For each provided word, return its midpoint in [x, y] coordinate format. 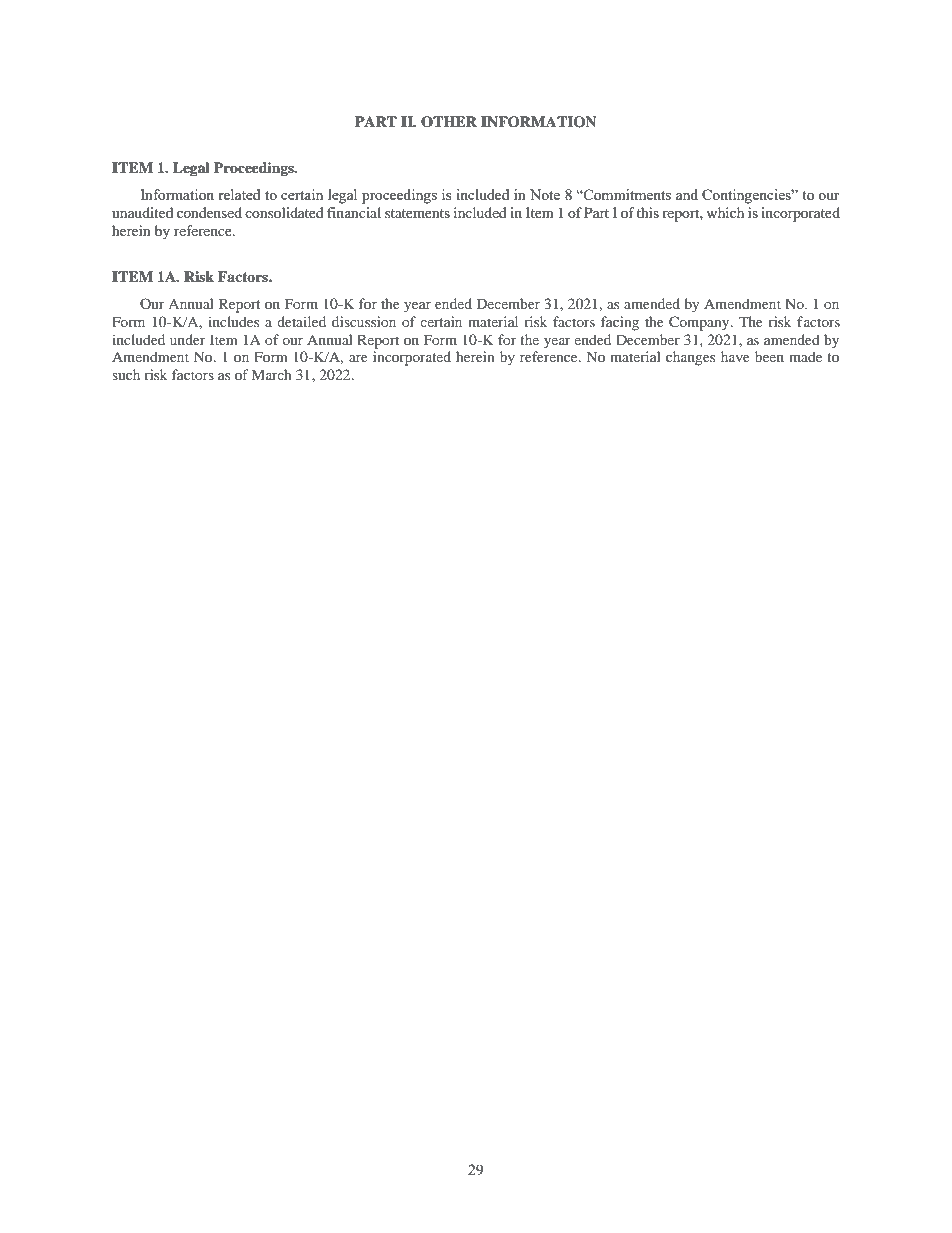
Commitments [626, 194]
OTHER [449, 122]
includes [233, 321]
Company [700, 323]
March [272, 374]
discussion [364, 321]
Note [545, 194]
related [239, 194]
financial [354, 212]
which [725, 212]
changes [690, 358]
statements [417, 213]
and [687, 194]
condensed [209, 212]
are [358, 358]
